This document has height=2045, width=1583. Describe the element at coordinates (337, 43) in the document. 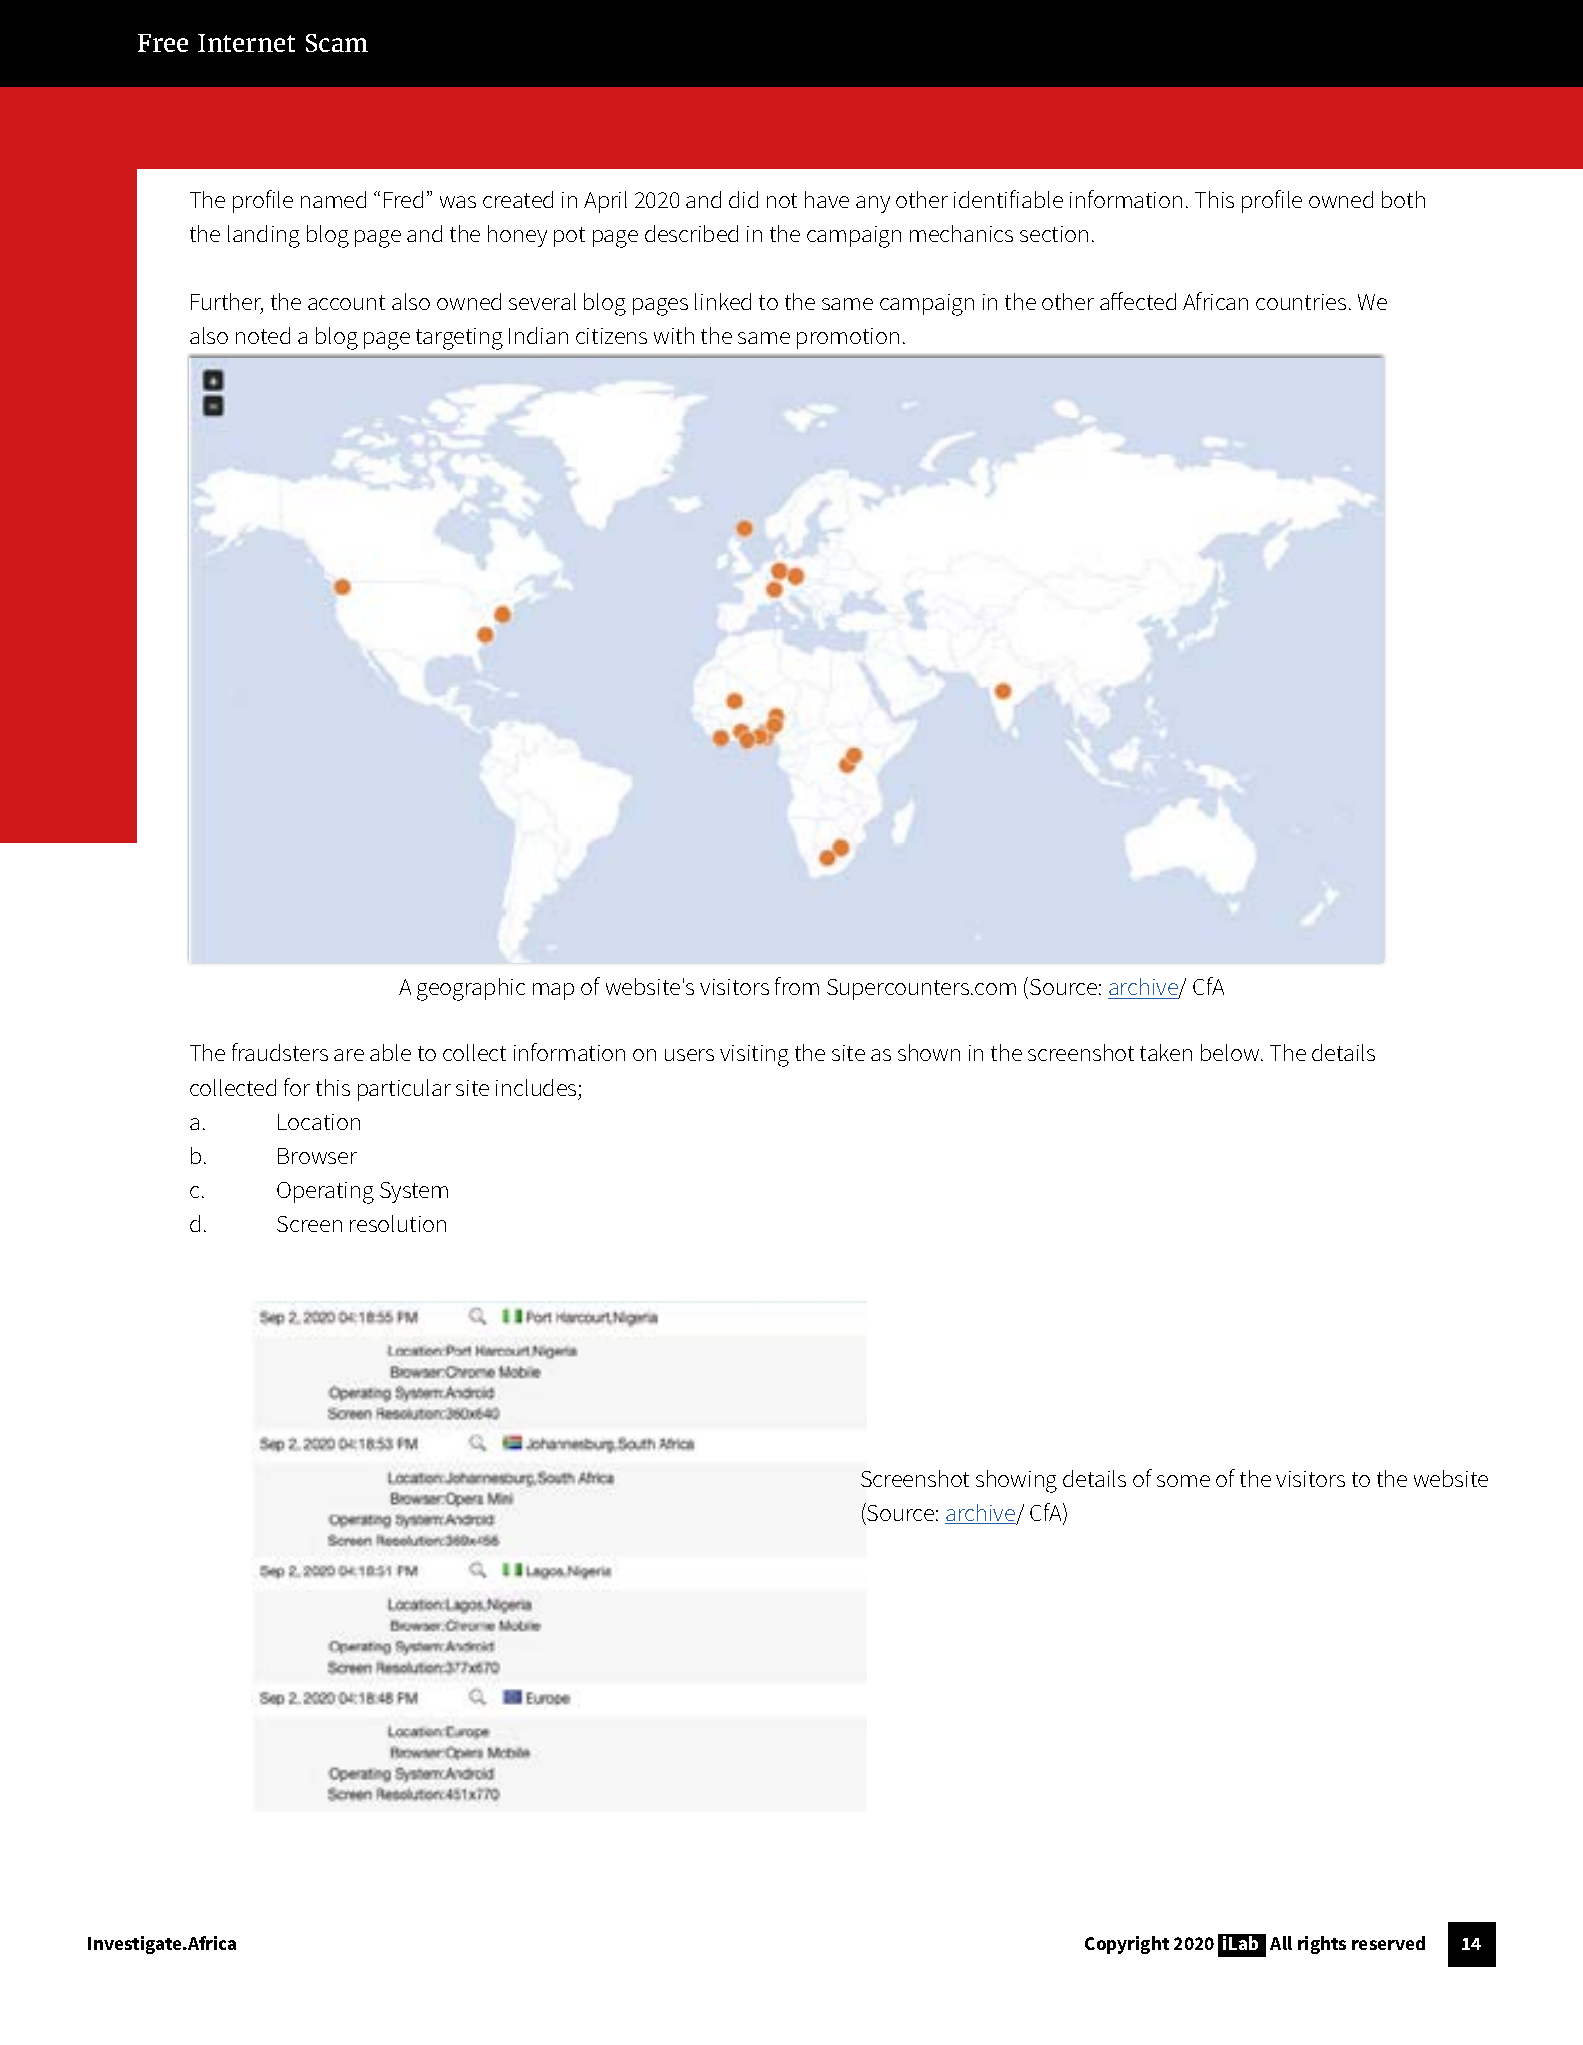

I see `Scam` at that location.
